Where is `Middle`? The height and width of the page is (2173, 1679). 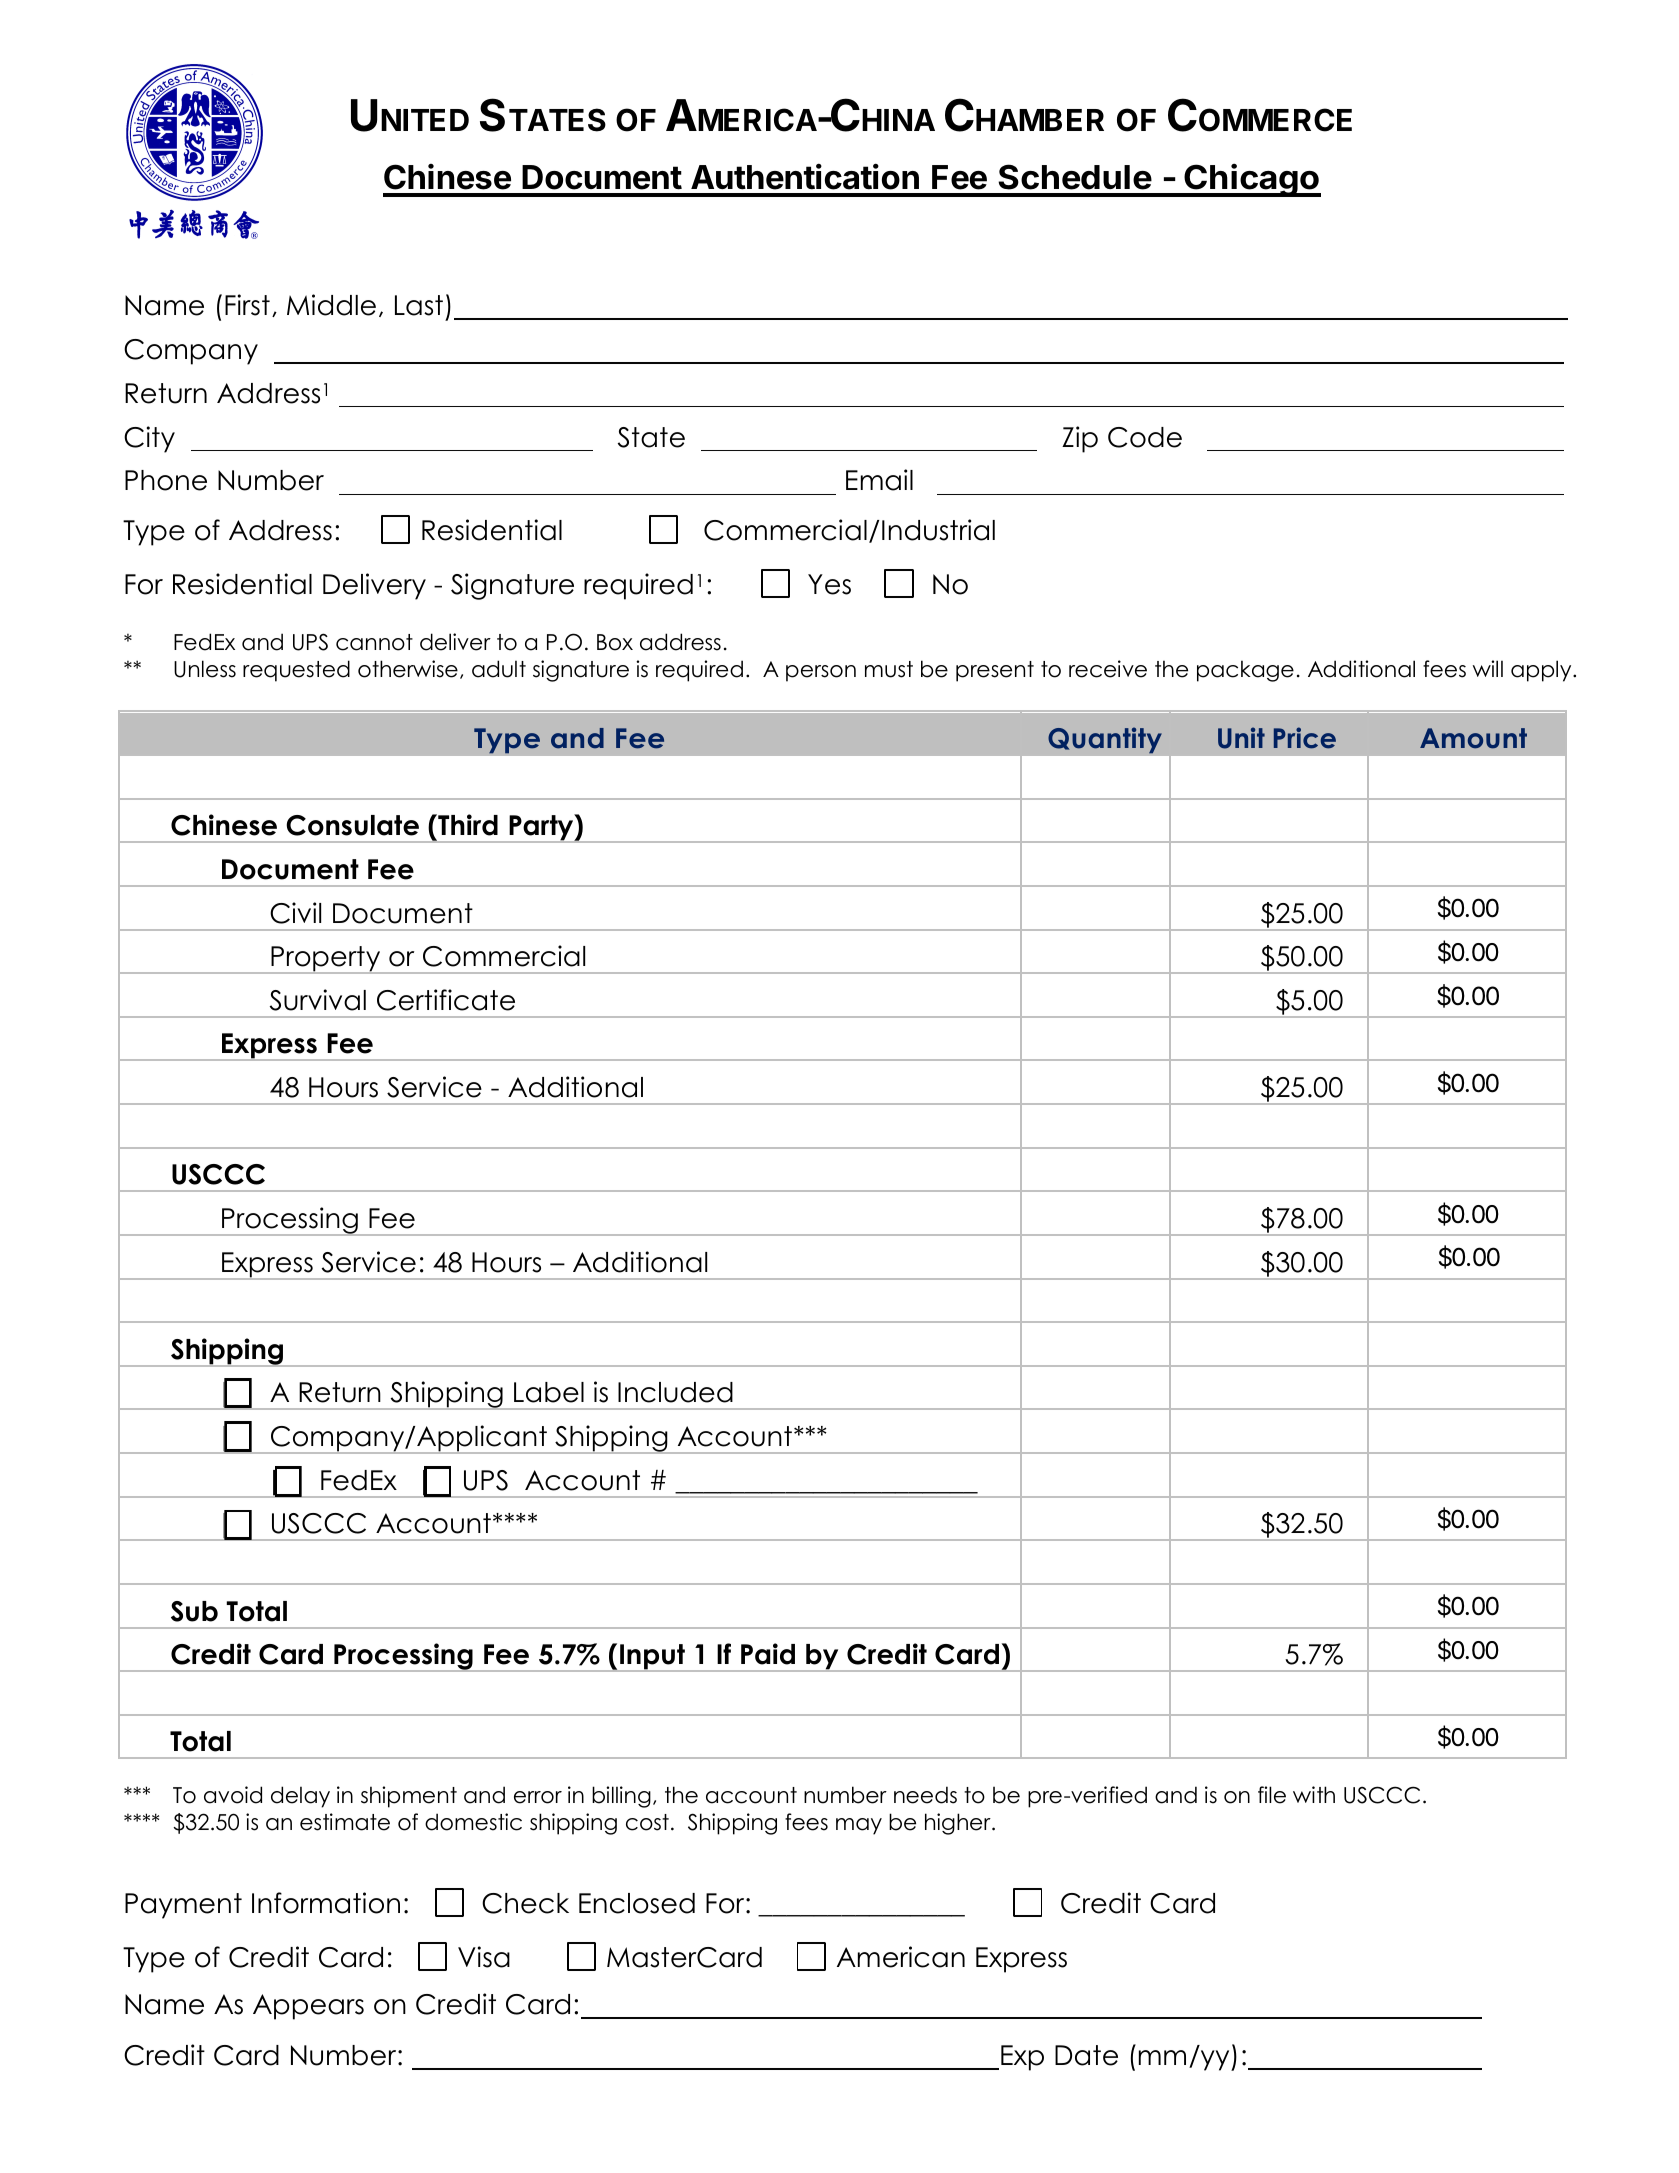
Middle is located at coordinates (331, 305).
